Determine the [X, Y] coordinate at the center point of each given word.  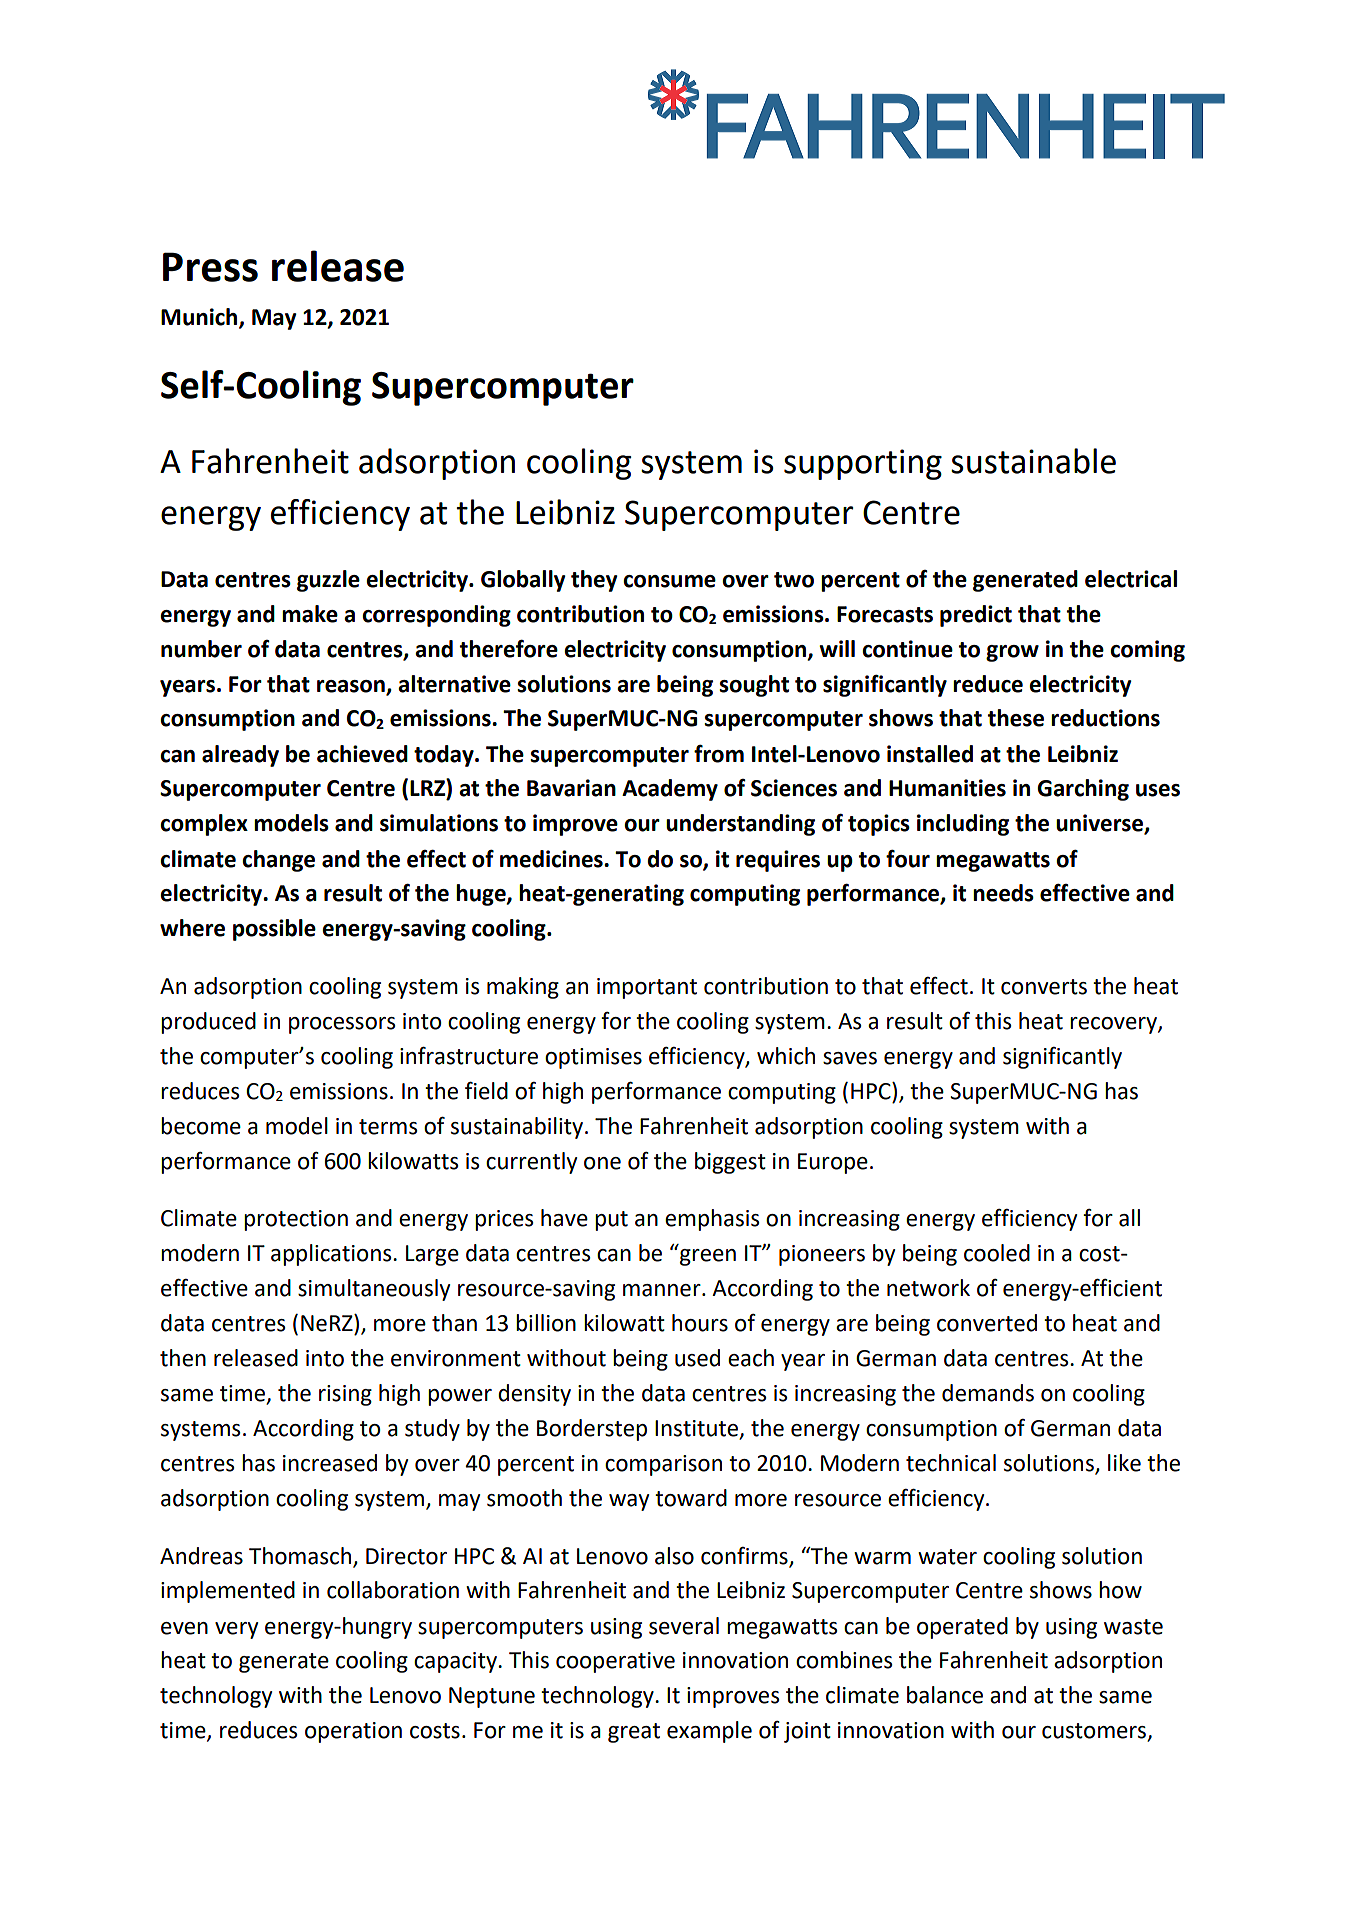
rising [345, 1395]
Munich [200, 318]
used [697, 1358]
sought [754, 686]
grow [1012, 653]
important [647, 988]
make [310, 614]
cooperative [615, 1662]
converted [987, 1323]
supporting [863, 464]
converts [1044, 987]
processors [342, 1025]
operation [353, 1732]
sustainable [1033, 461]
